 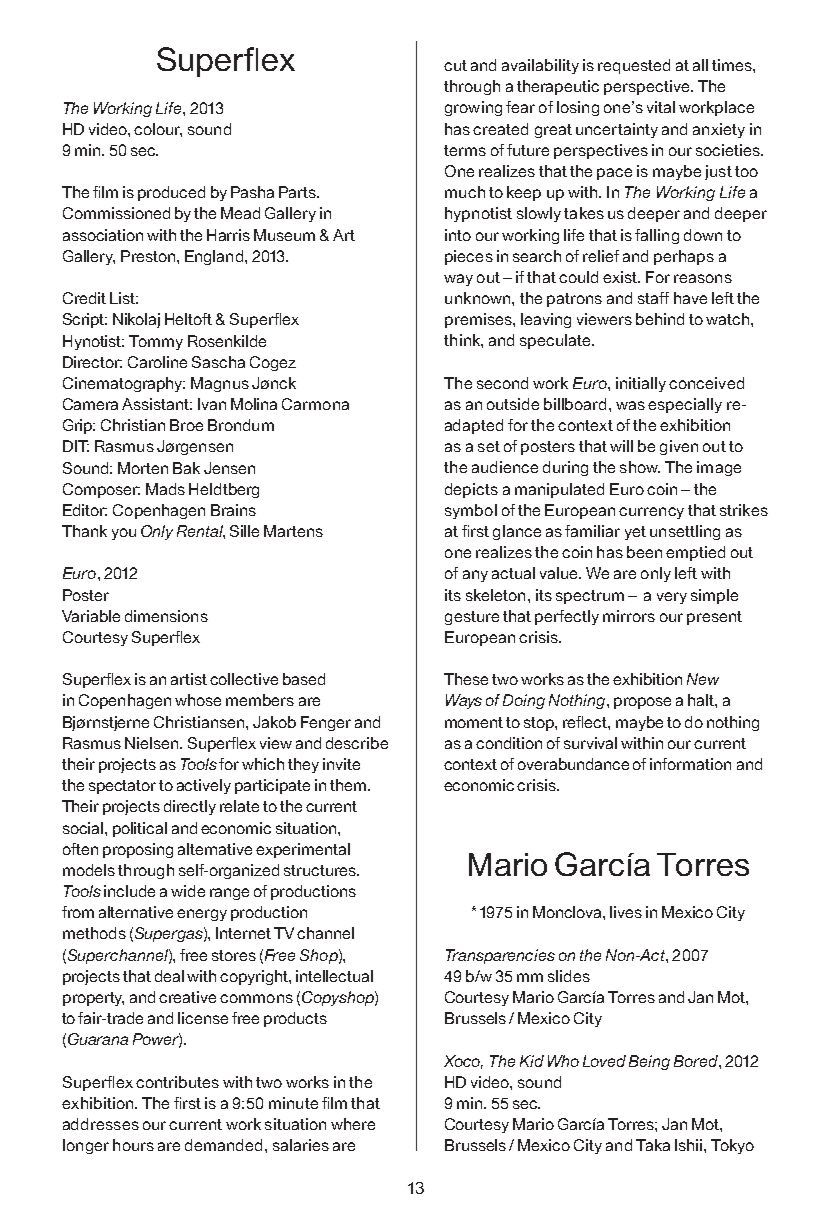 I want to click on Morten, so click(x=143, y=468).
